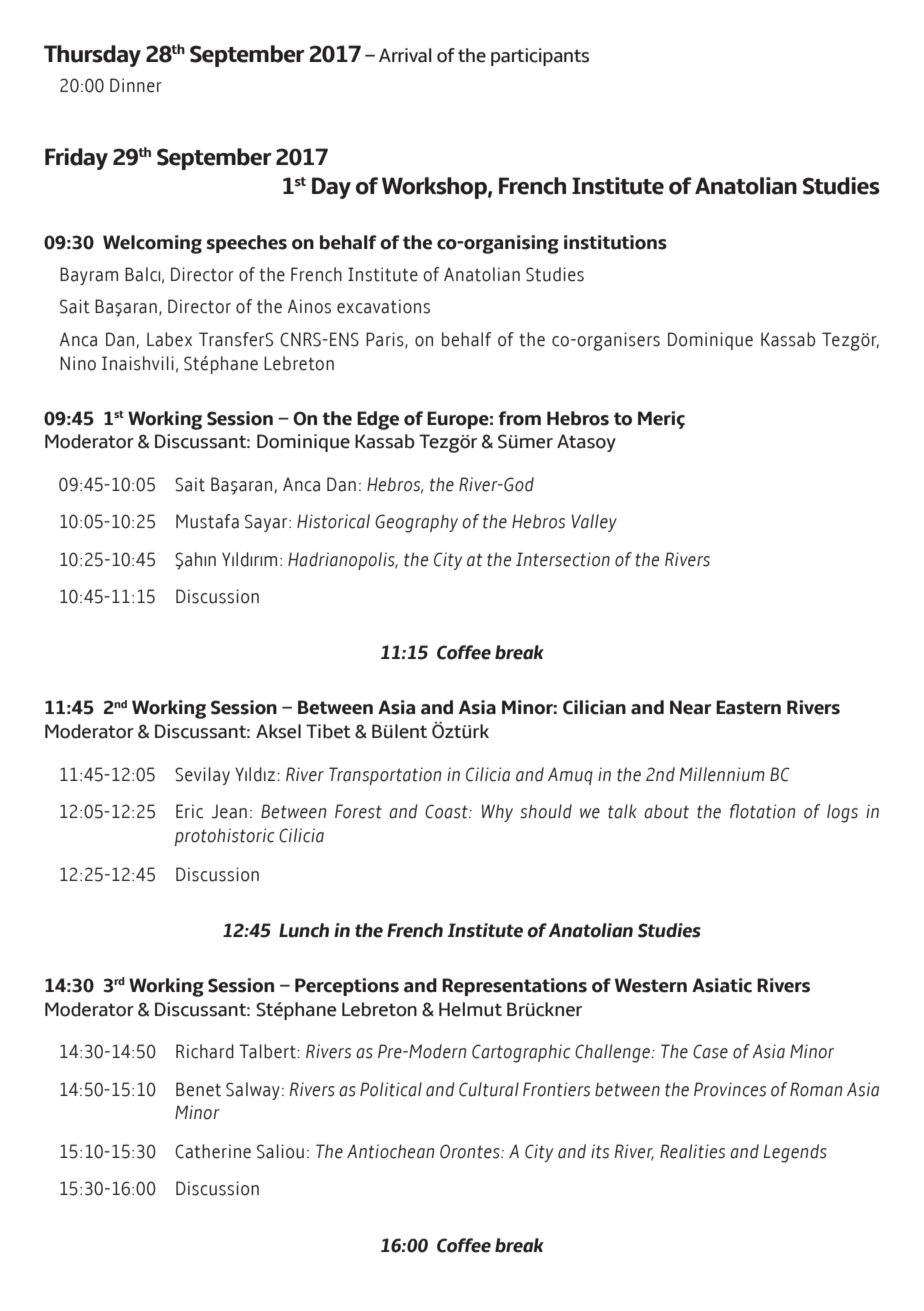 The width and height of the screenshot is (924, 1311). Describe the element at coordinates (540, 57) in the screenshot. I see `participants` at that location.
